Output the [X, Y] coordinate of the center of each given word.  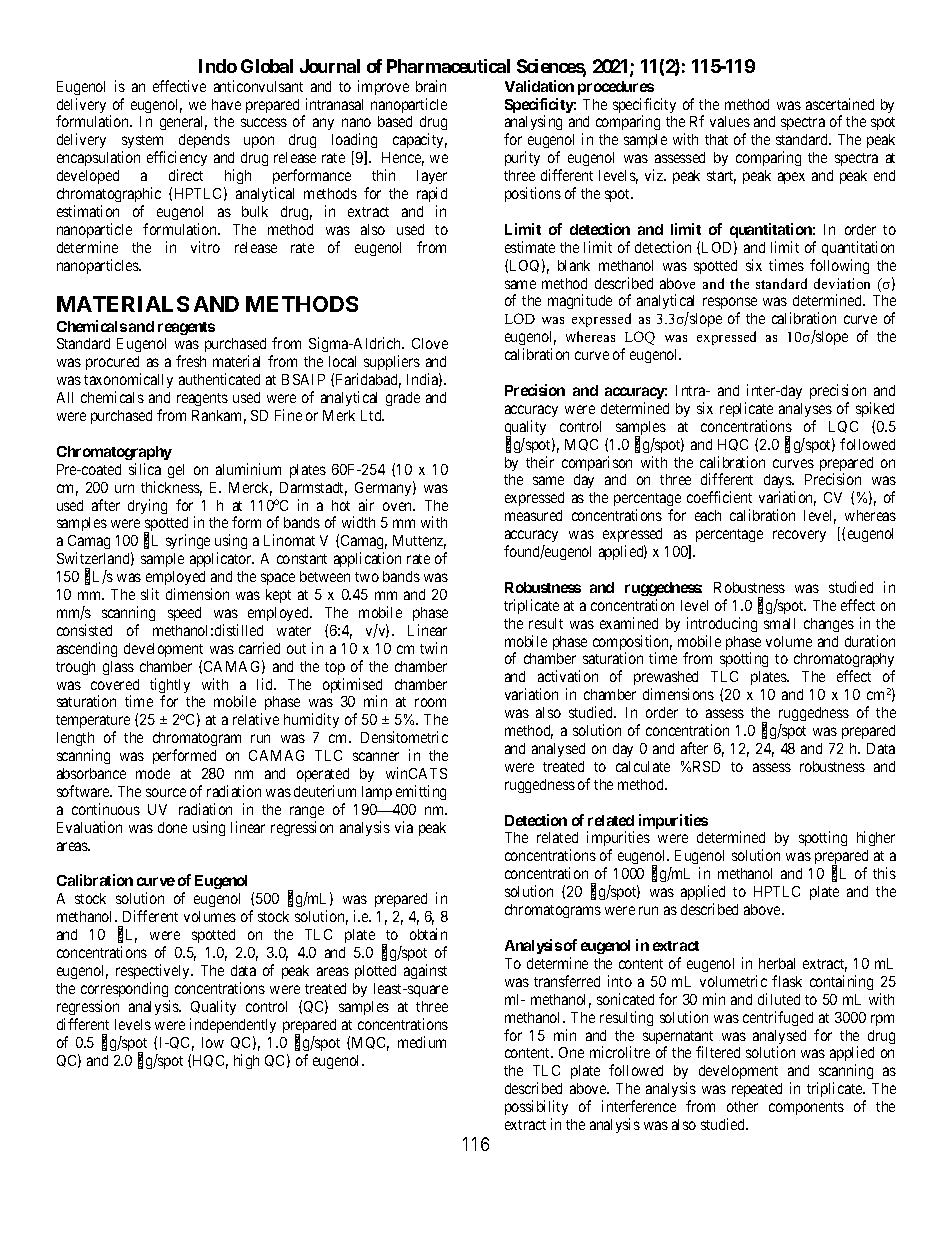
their [540, 462]
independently [233, 1025]
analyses [805, 410]
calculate [643, 766]
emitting [421, 792]
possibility [536, 1107]
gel [176, 471]
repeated [757, 1090]
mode [153, 773]
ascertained [840, 104]
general [183, 123]
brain [431, 86]
